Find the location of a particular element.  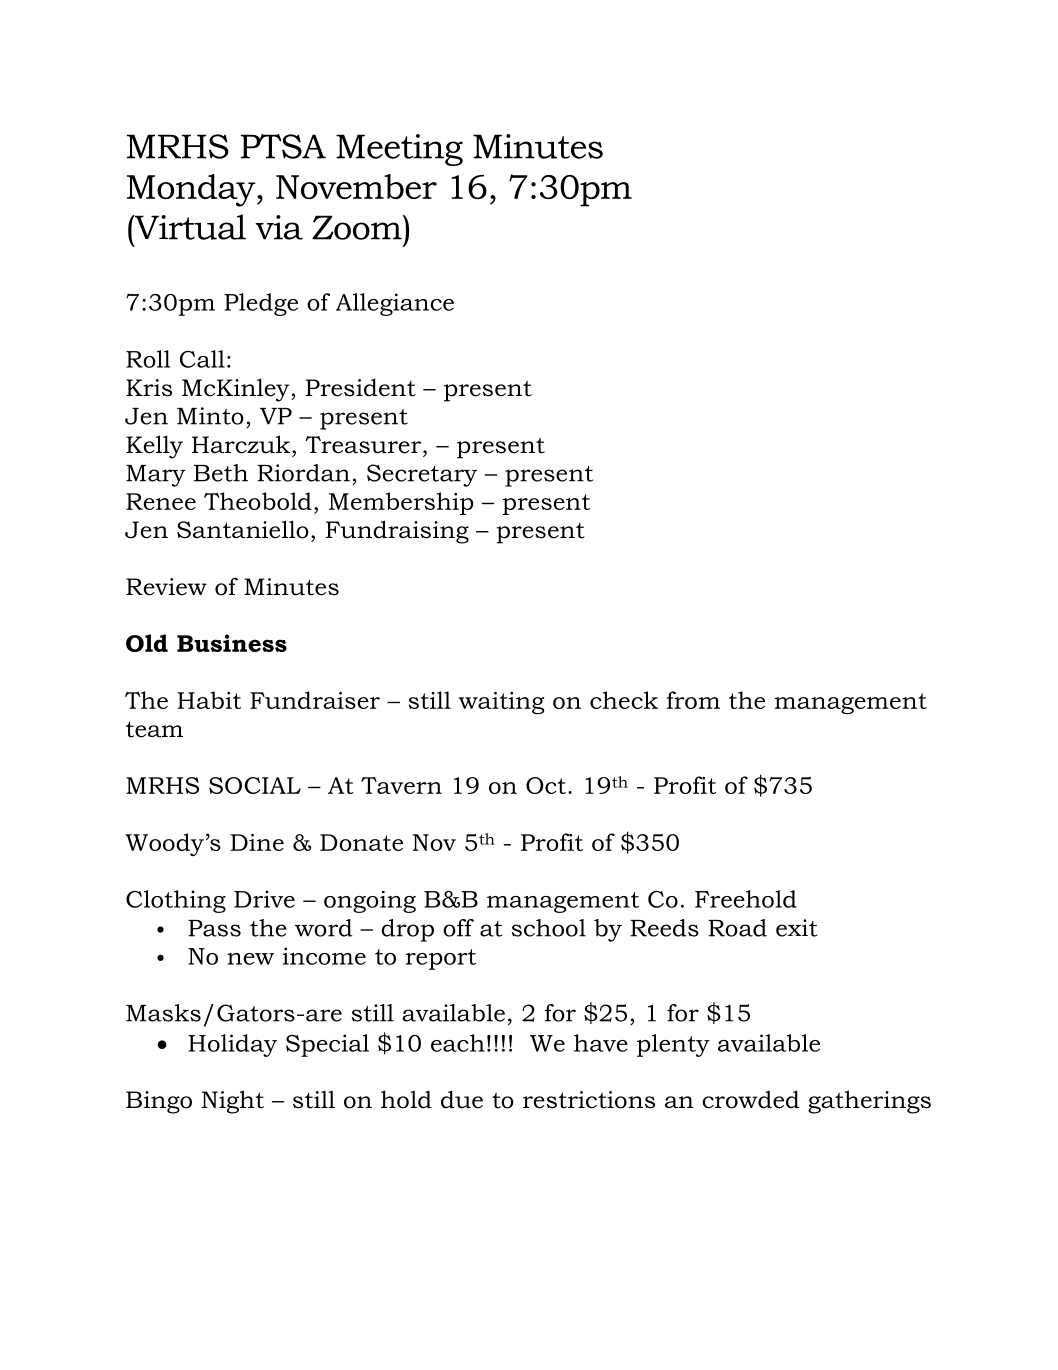

Night is located at coordinates (232, 1102).
